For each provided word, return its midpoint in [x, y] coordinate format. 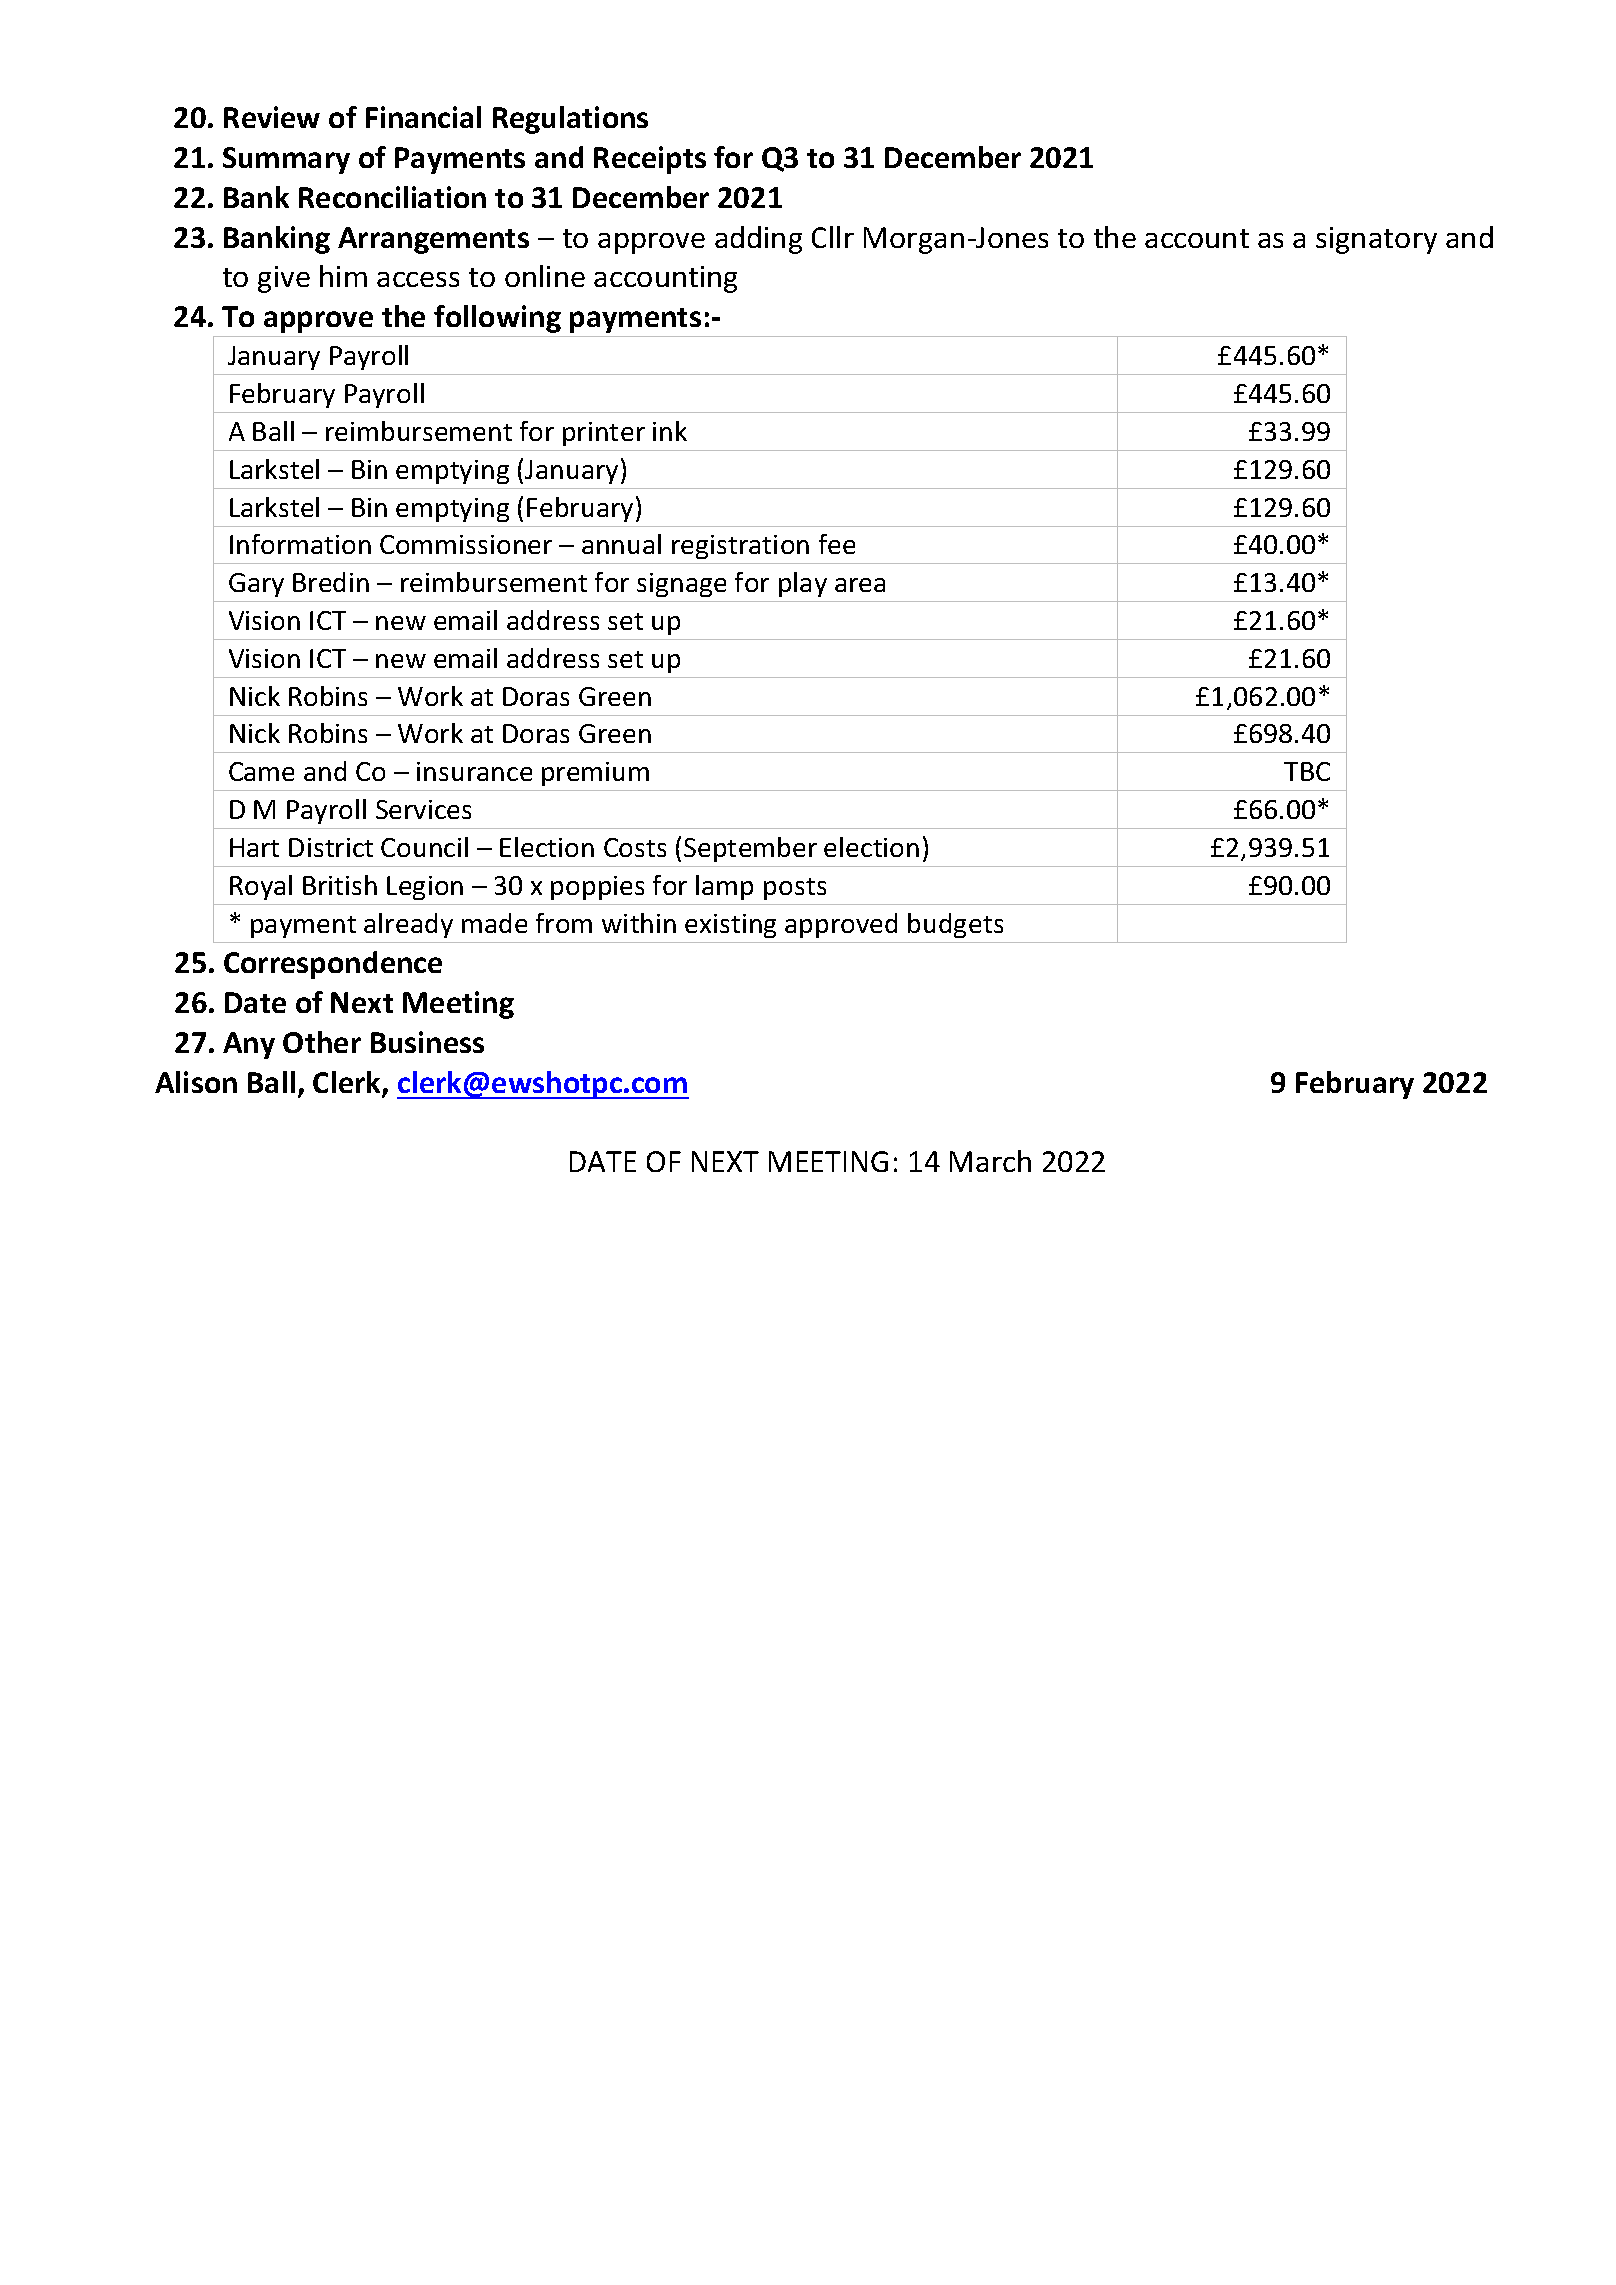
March [990, 1161]
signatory [1376, 240]
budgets [955, 925]
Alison [196, 1082]
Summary [286, 160]
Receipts [650, 160]
